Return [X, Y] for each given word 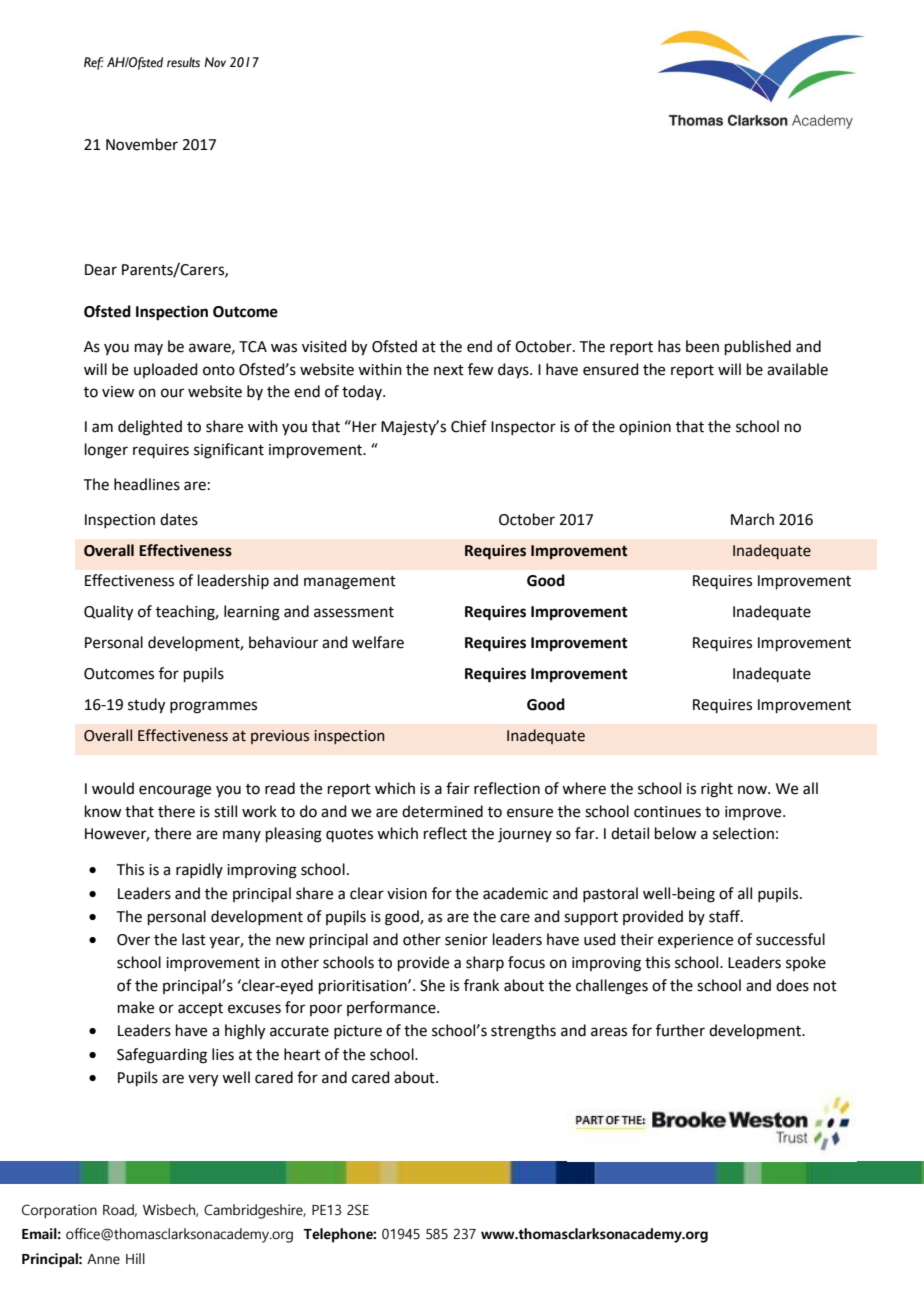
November [142, 144]
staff [726, 916]
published [758, 347]
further [680, 1030]
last [194, 939]
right [717, 790]
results [183, 62]
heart [302, 1054]
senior [466, 940]
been [702, 346]
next [449, 370]
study [146, 706]
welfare [378, 642]
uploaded [166, 370]
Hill [135, 1258]
